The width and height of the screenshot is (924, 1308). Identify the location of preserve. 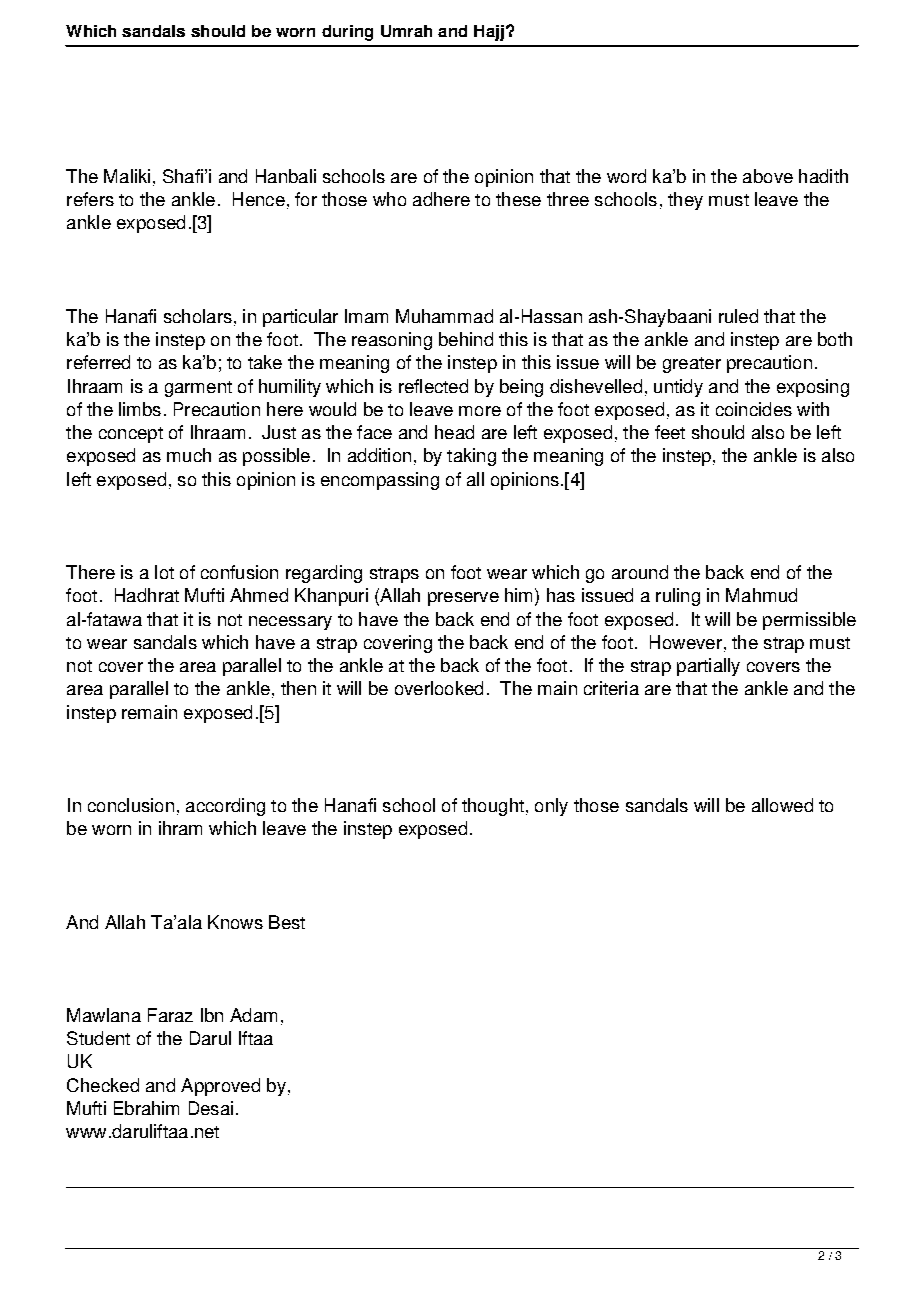
(463, 599).
